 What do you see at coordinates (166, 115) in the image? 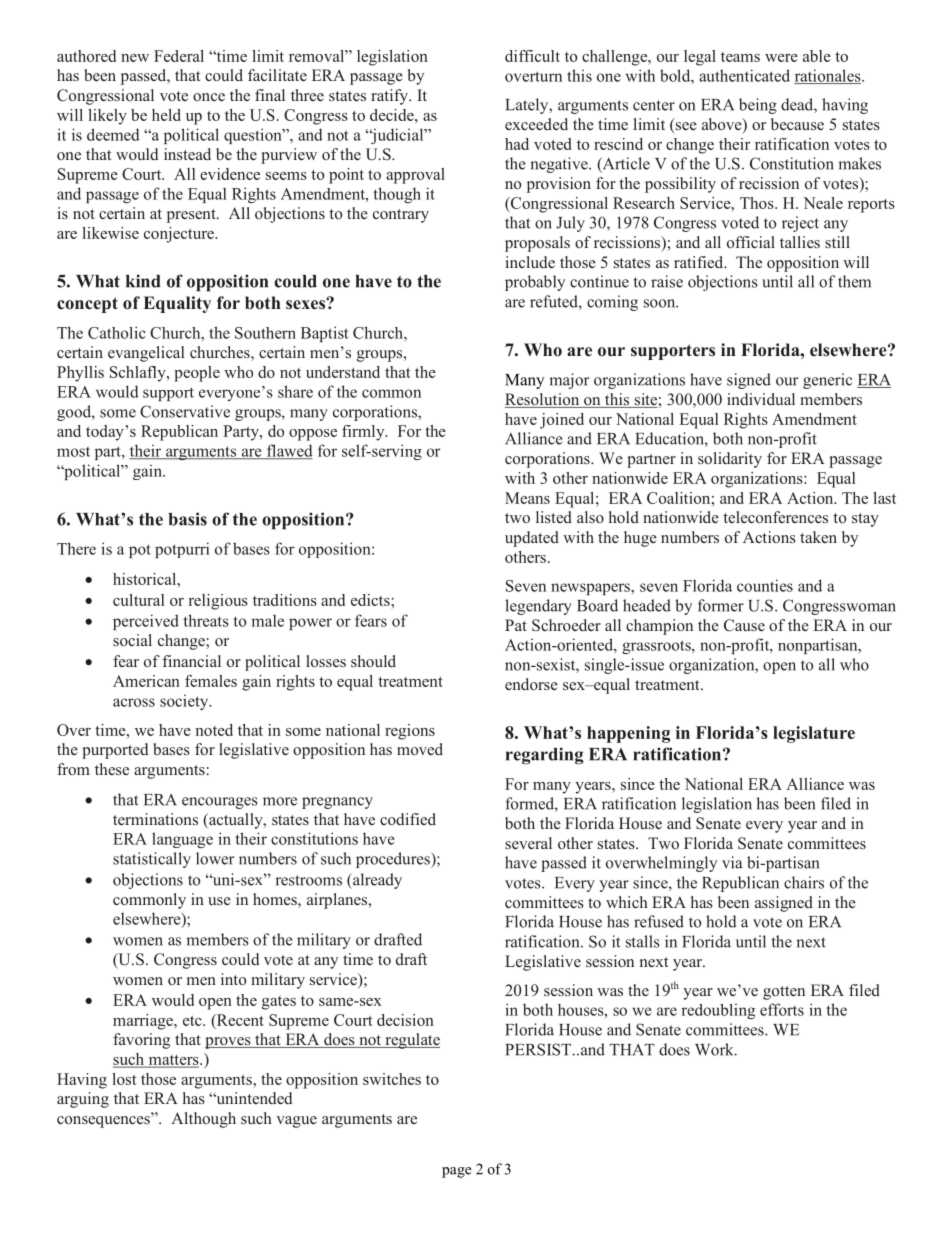
I see `held` at bounding box center [166, 115].
